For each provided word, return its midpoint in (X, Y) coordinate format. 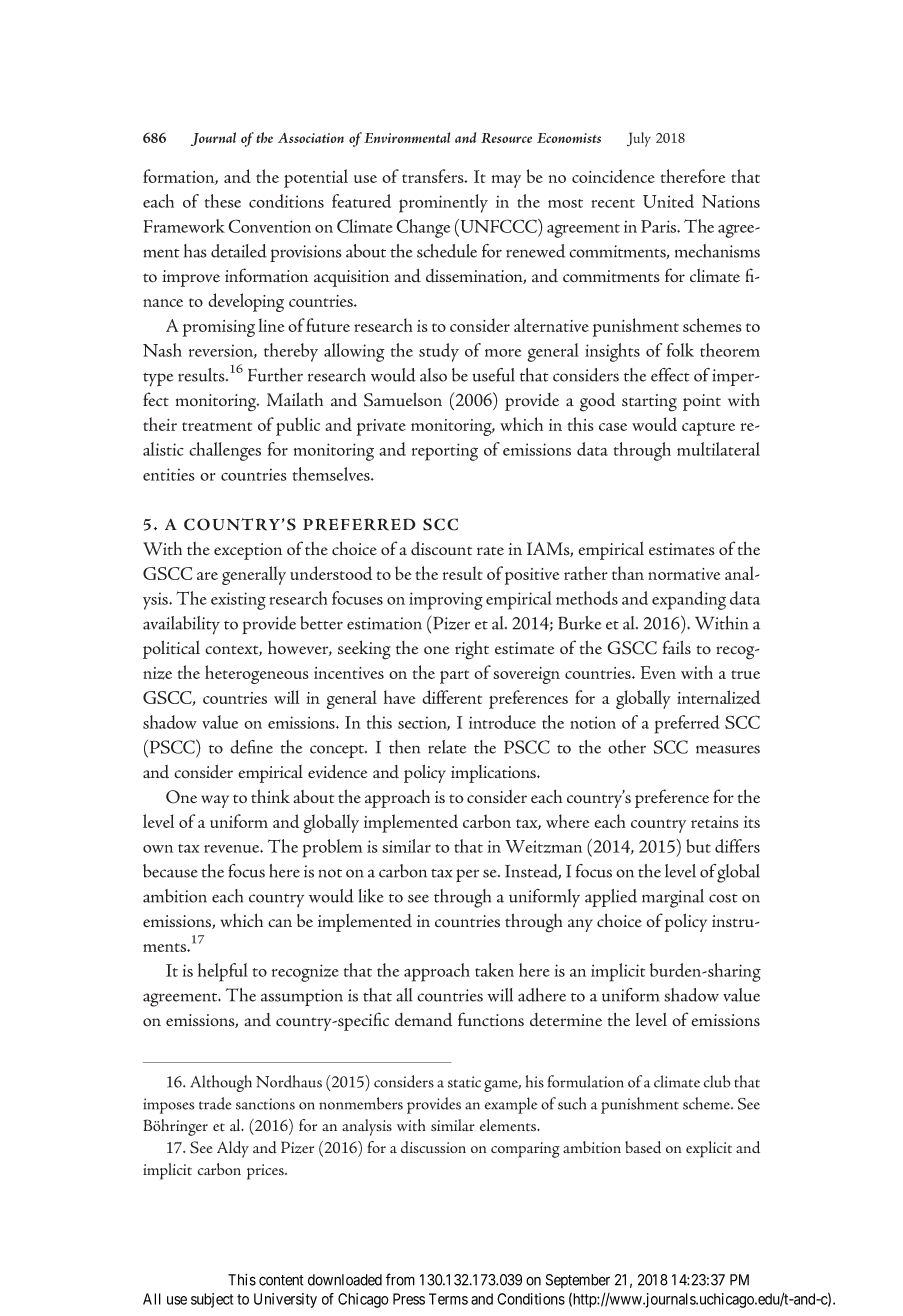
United (668, 201)
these (223, 201)
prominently (443, 203)
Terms (448, 1299)
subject (212, 1300)
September (578, 1281)
